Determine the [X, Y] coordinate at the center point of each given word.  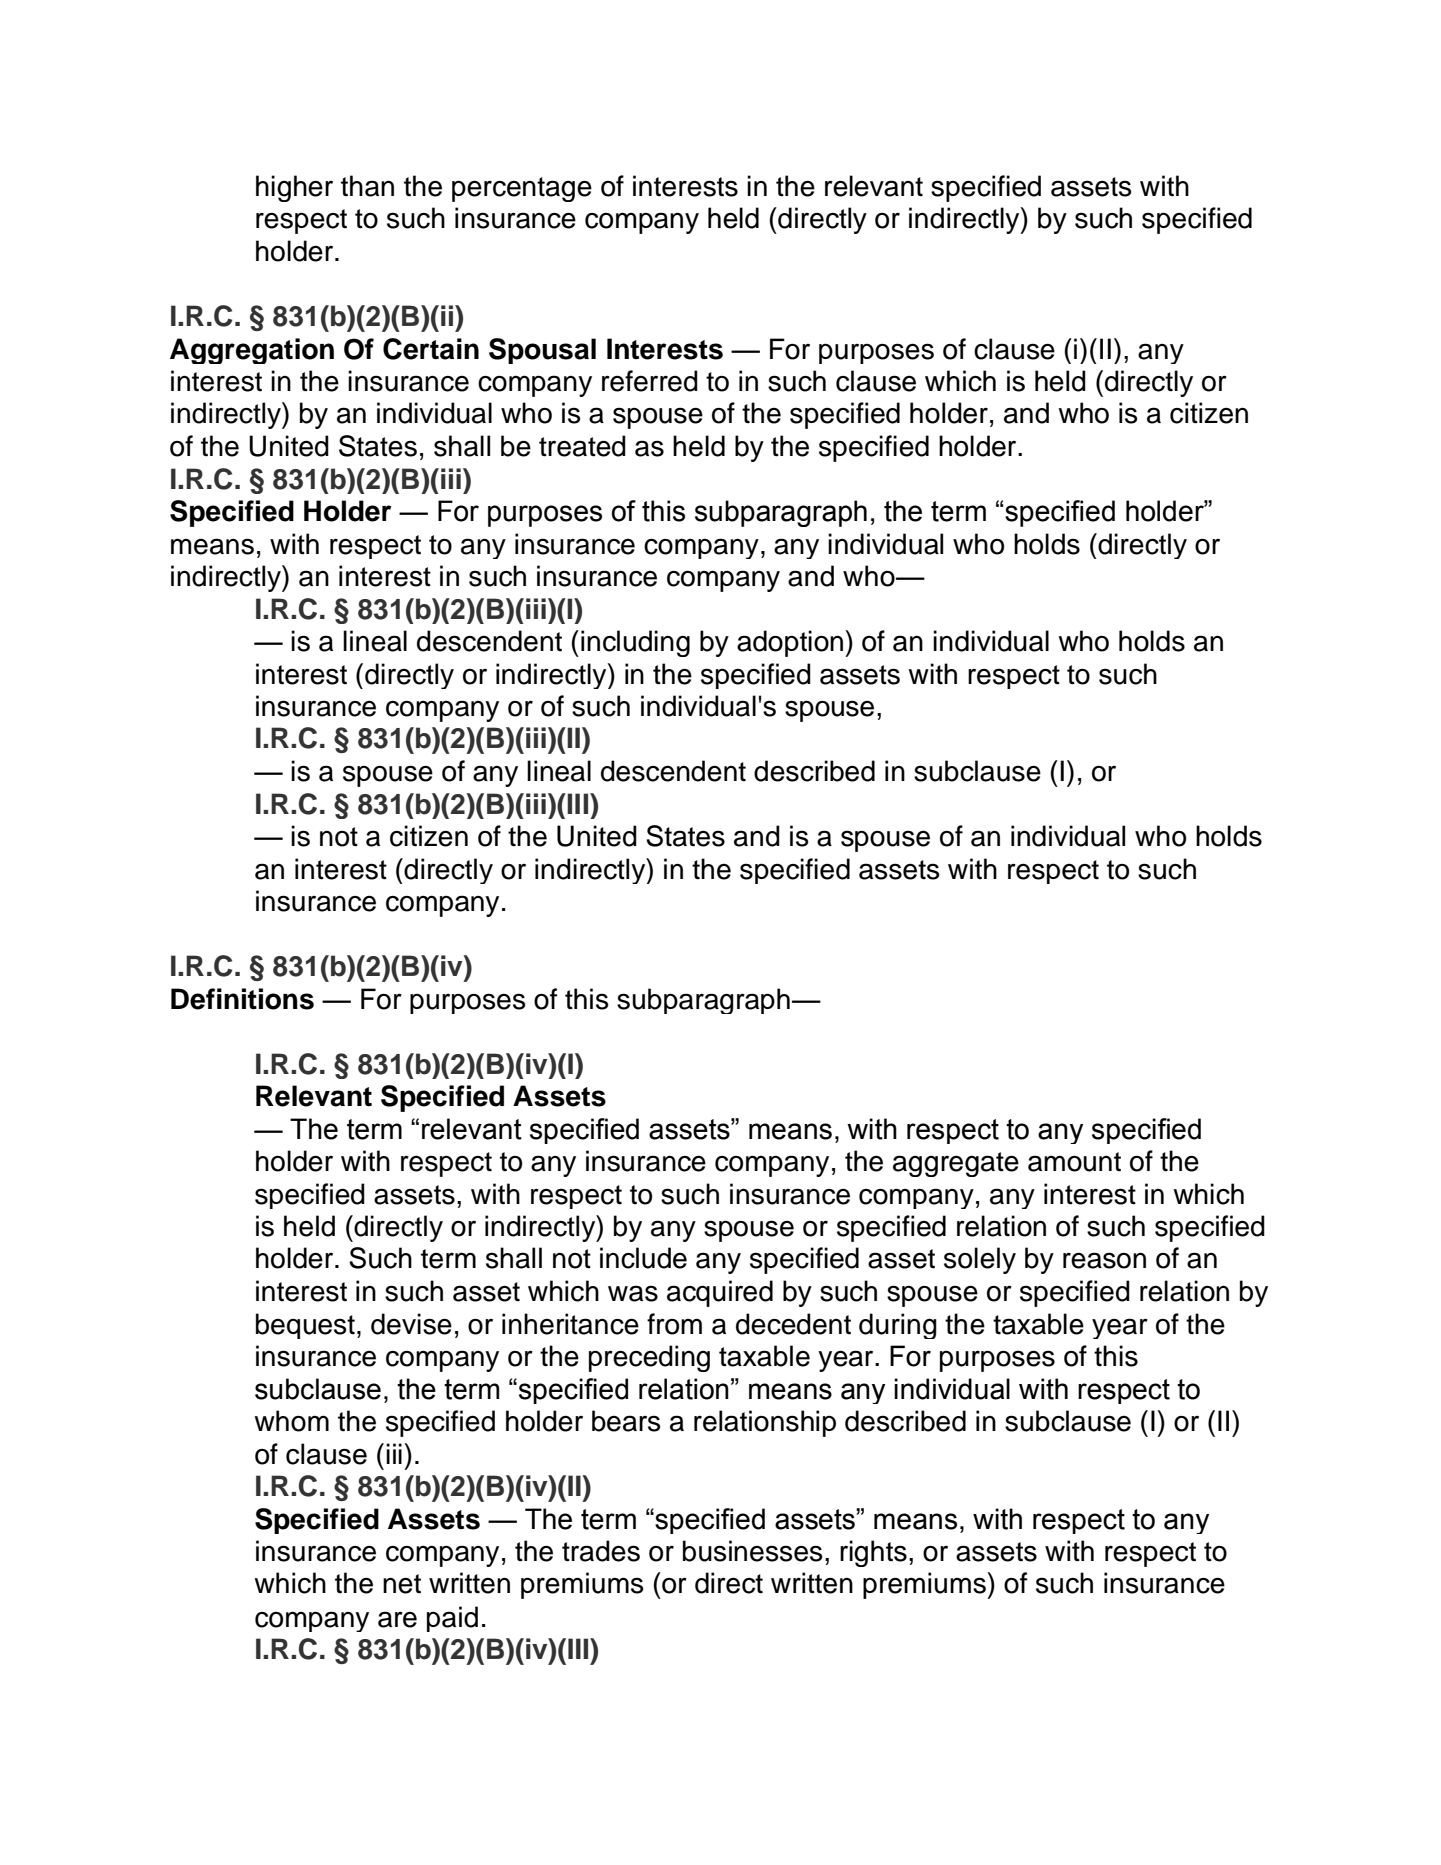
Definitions [242, 999]
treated [582, 446]
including [635, 643]
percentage [522, 189]
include [643, 1258]
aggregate [956, 1164]
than [367, 186]
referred [650, 381]
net [402, 1584]
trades [601, 1551]
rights [873, 1553]
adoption [790, 643]
